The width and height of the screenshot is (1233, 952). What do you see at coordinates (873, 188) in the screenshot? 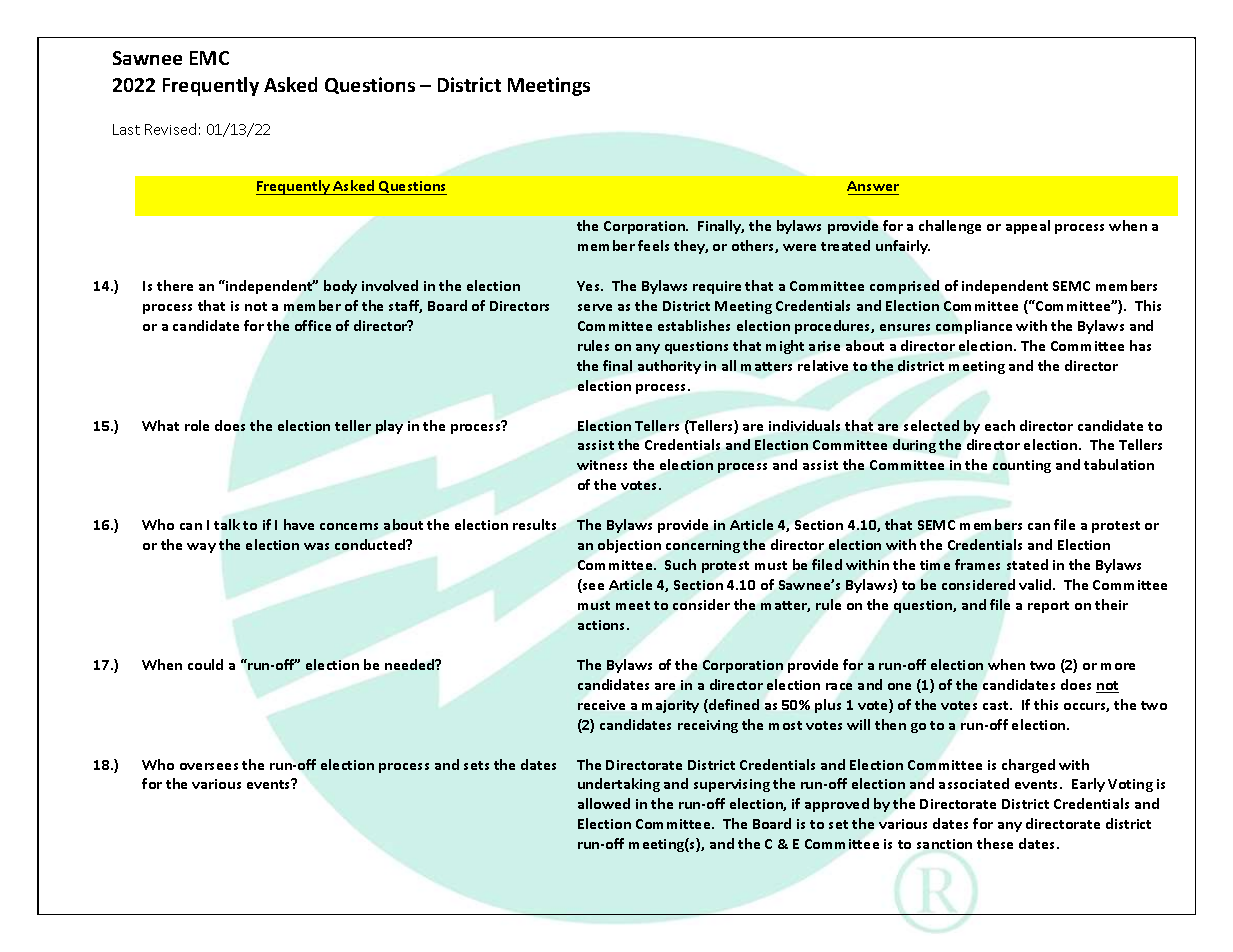
I see `Answer` at bounding box center [873, 188].
